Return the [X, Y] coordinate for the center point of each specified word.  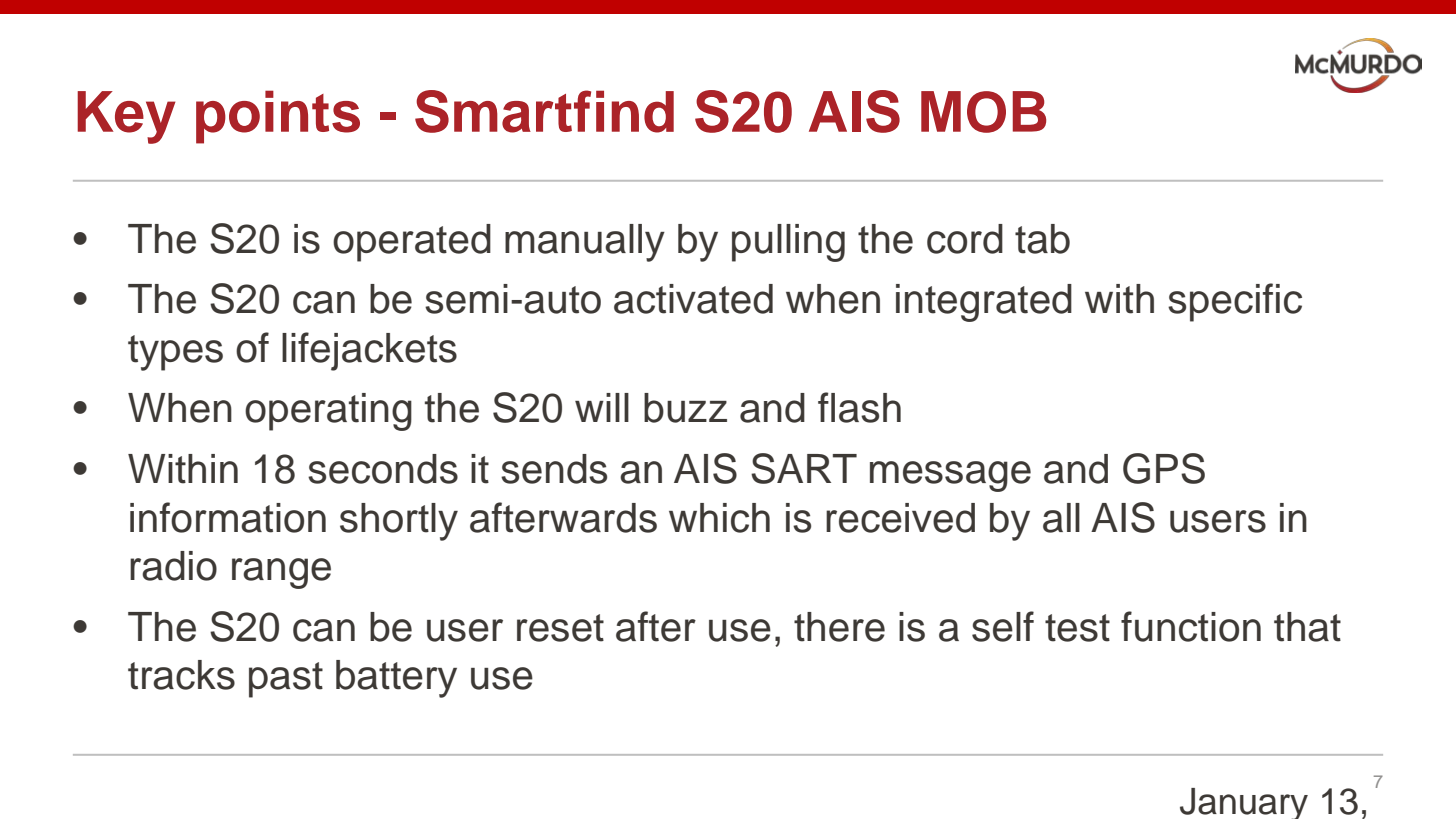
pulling [788, 243]
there [839, 627]
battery [396, 679]
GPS [1164, 468]
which [719, 518]
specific [1235, 302]
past [286, 680]
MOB [983, 112]
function [1191, 626]
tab [1042, 239]
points [278, 117]
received [900, 518]
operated [412, 243]
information [228, 517]
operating [328, 412]
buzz [685, 408]
